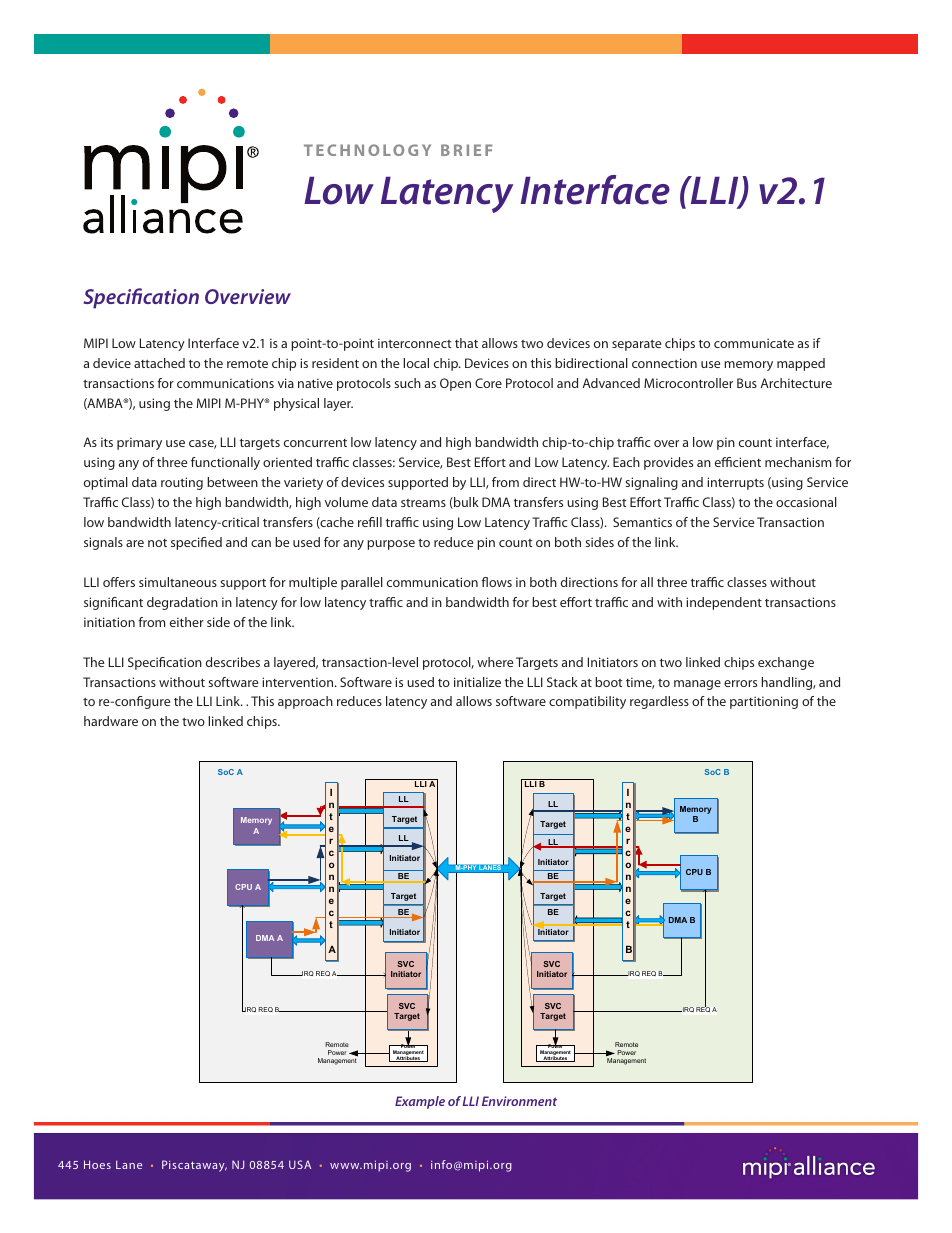 The image size is (952, 1233). Describe the element at coordinates (97, 1164) in the screenshot. I see `Hoes` at that location.
